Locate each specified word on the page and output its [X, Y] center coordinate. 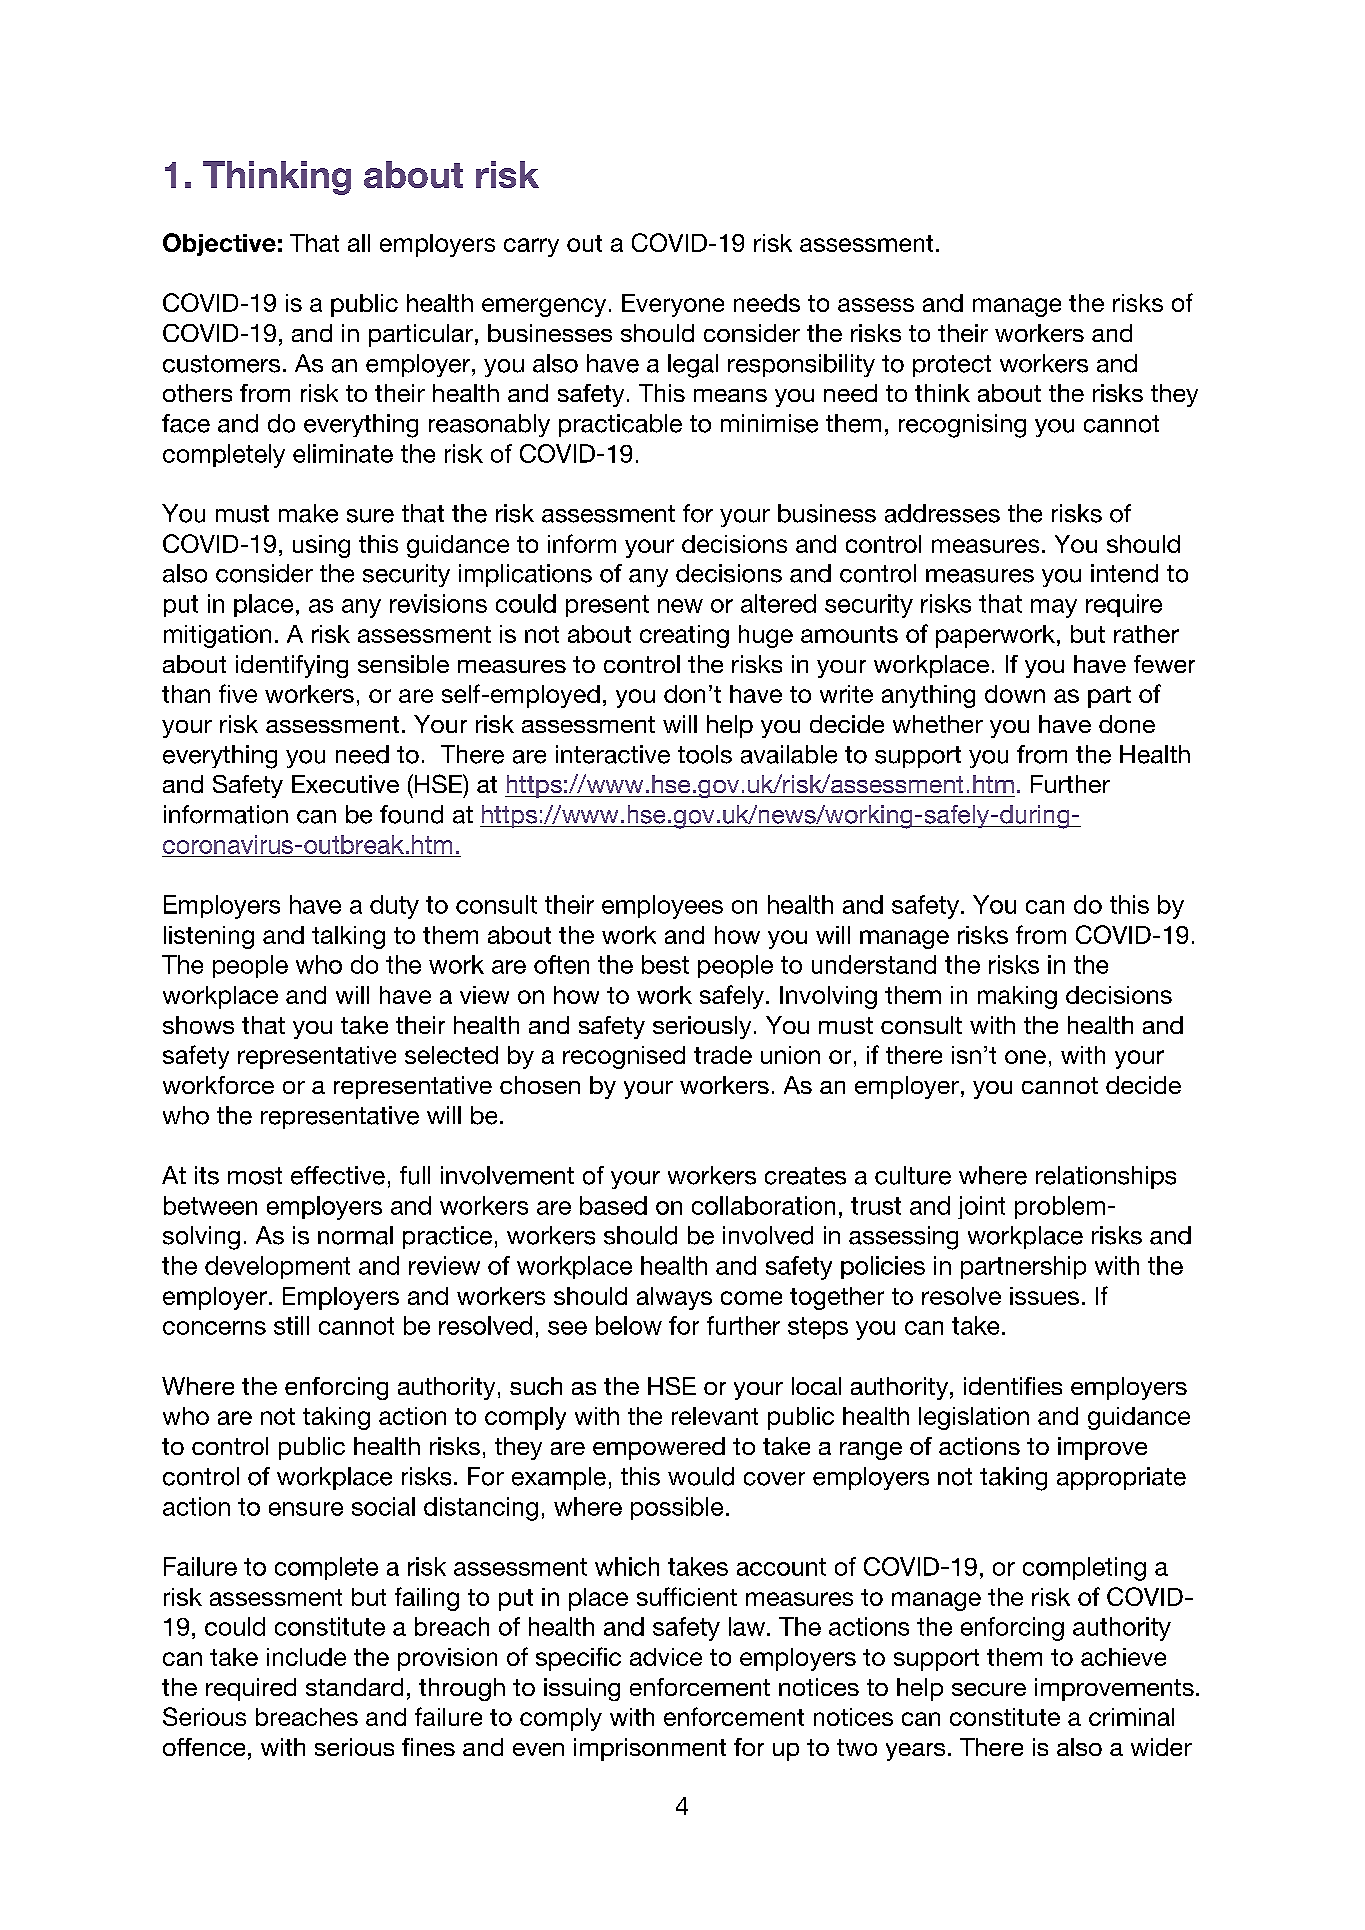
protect [952, 366]
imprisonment [650, 1749]
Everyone [673, 305]
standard [354, 1687]
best [665, 964]
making [1017, 997]
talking [348, 937]
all [359, 243]
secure [989, 1689]
